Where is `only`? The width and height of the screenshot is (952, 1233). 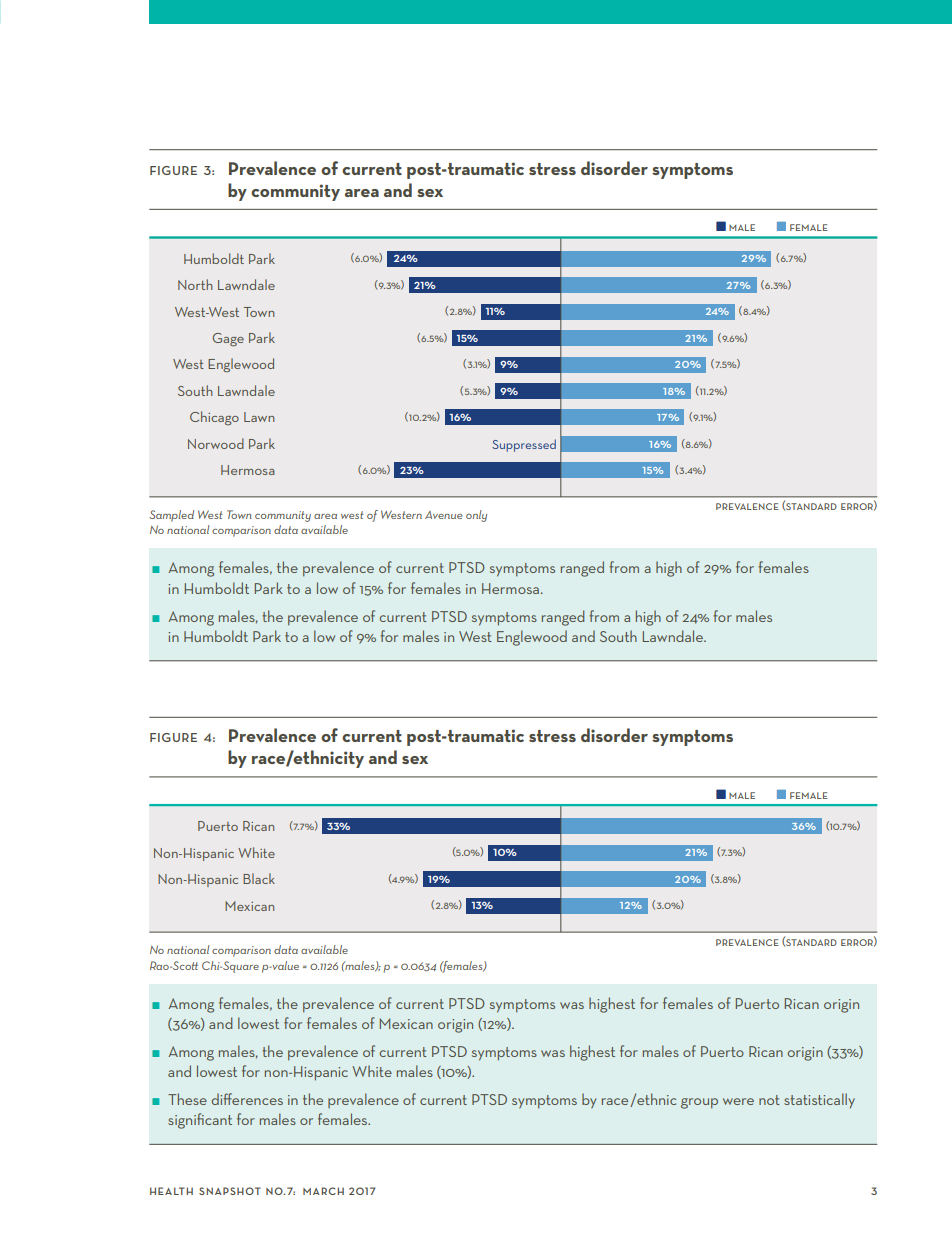 only is located at coordinates (476, 516).
